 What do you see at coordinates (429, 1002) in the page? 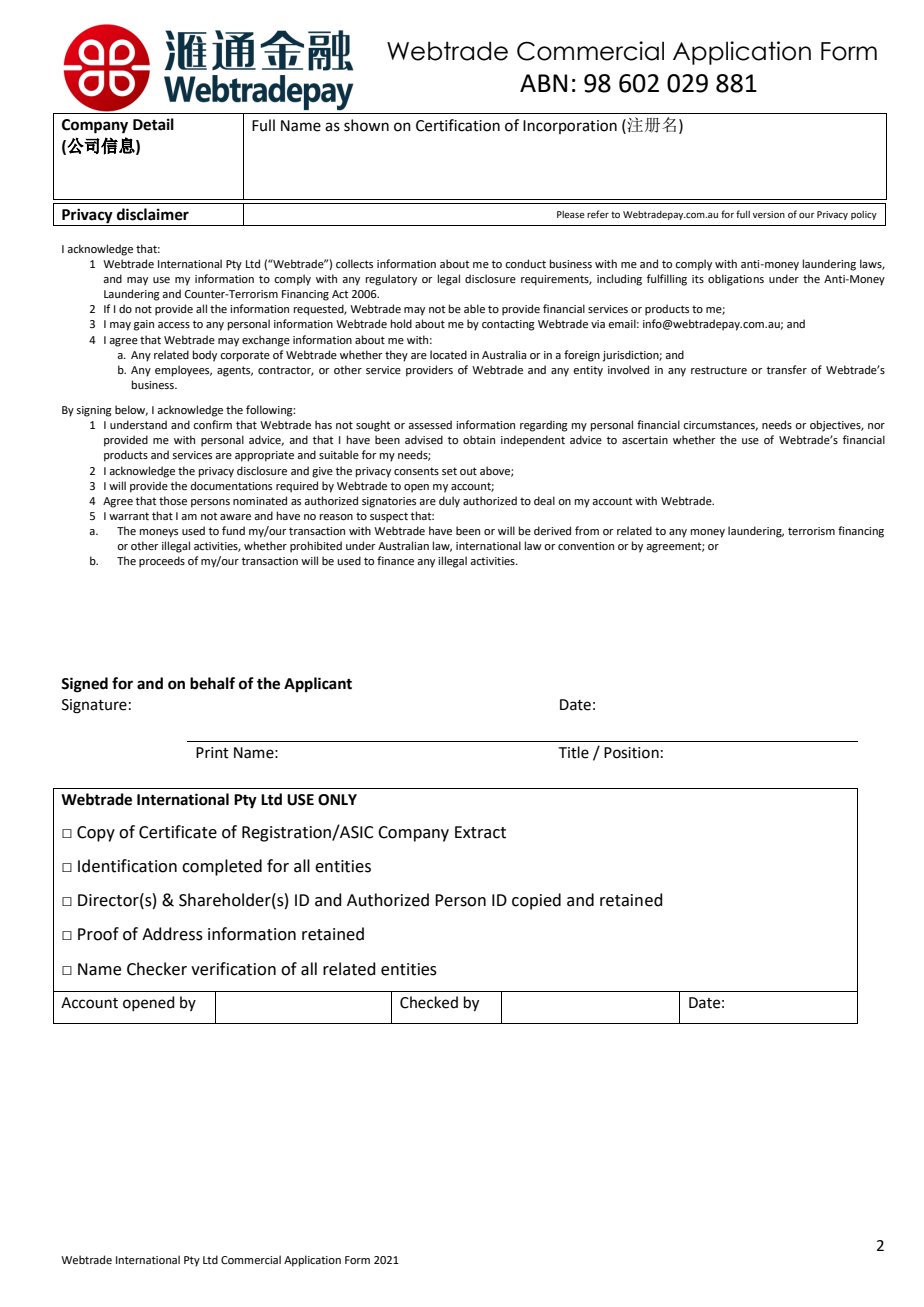
I see `Checked` at bounding box center [429, 1002].
